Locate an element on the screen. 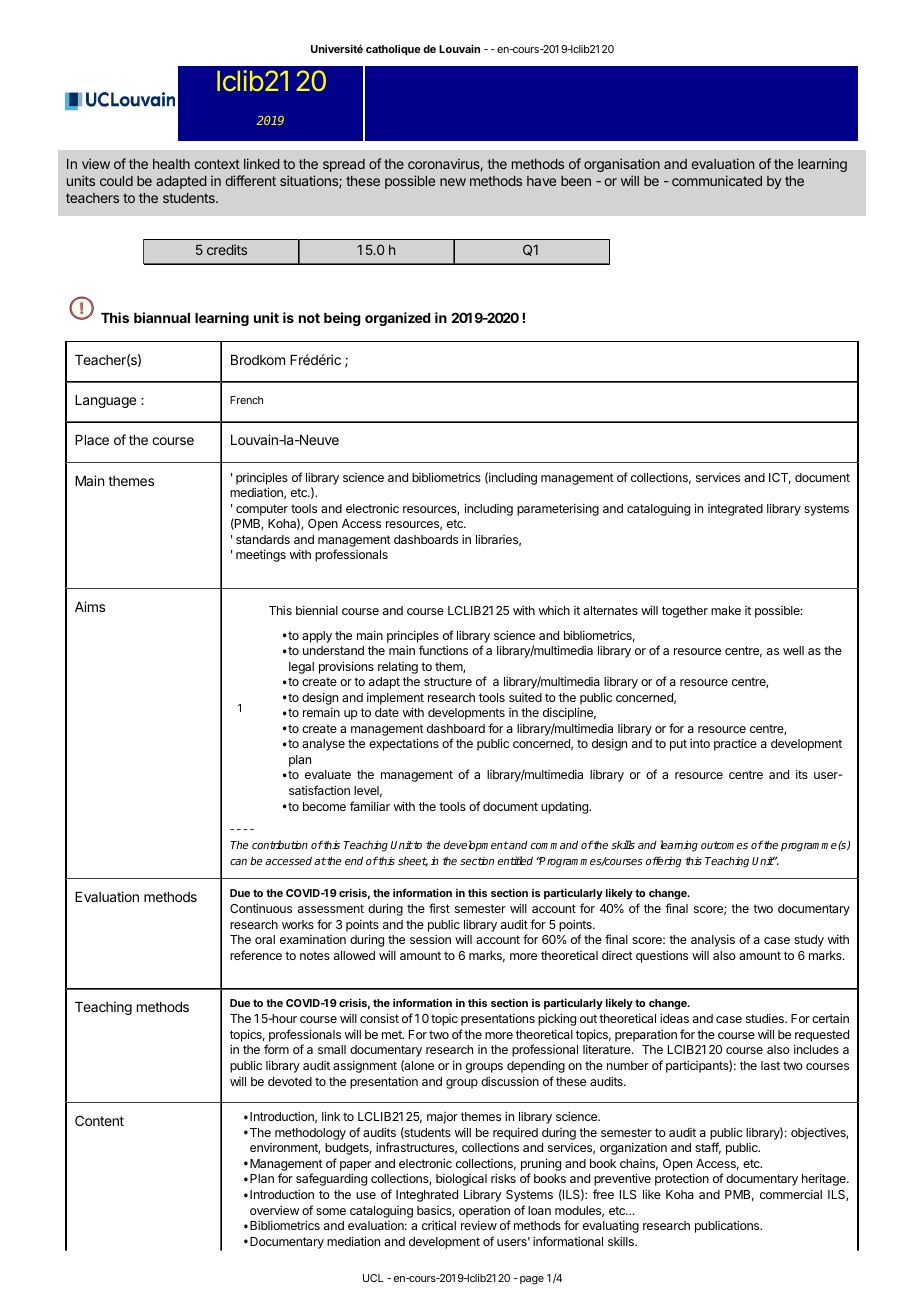 This screenshot has width=924, height=1308. make is located at coordinates (726, 610).
